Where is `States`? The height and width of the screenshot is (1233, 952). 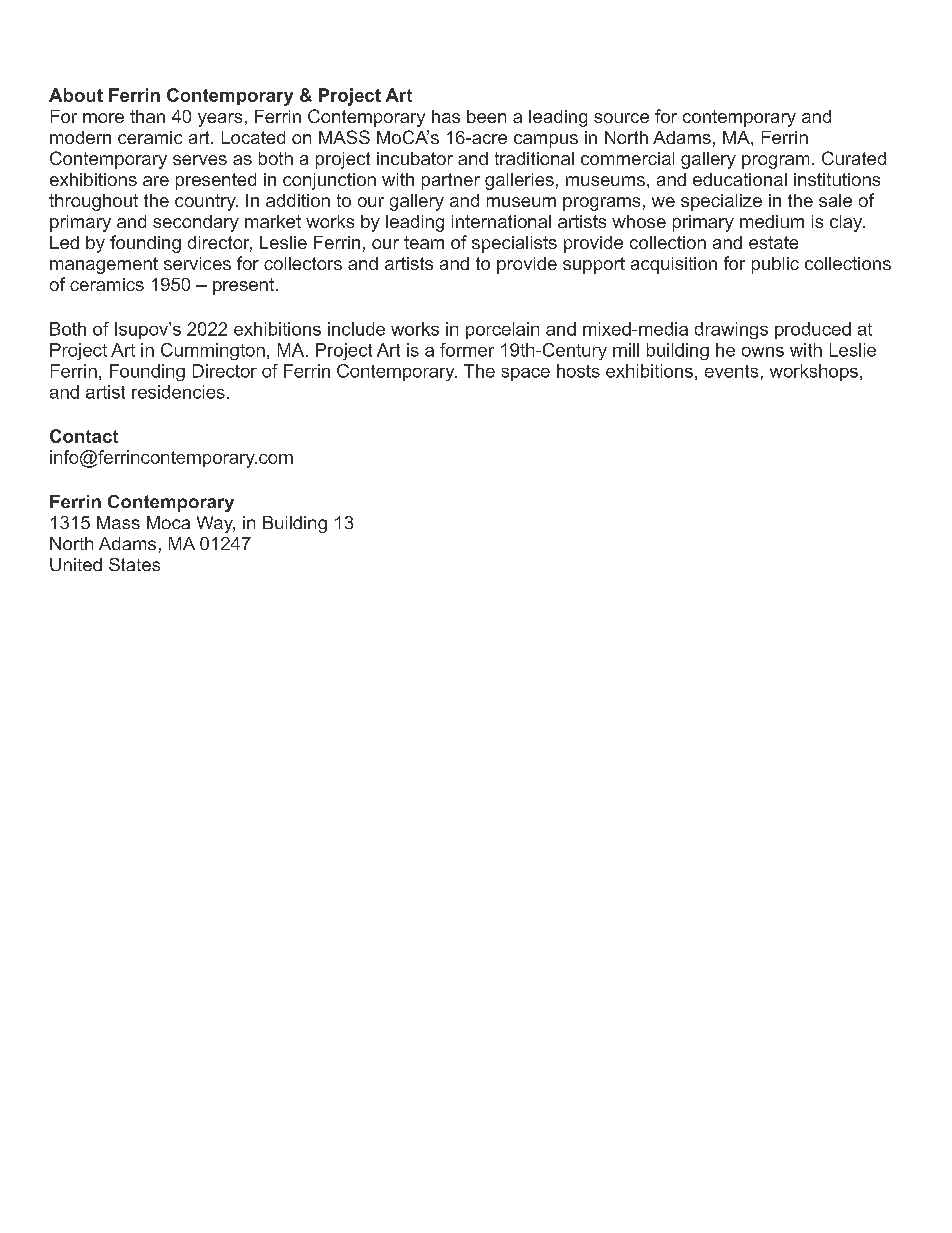 States is located at coordinates (134, 564).
